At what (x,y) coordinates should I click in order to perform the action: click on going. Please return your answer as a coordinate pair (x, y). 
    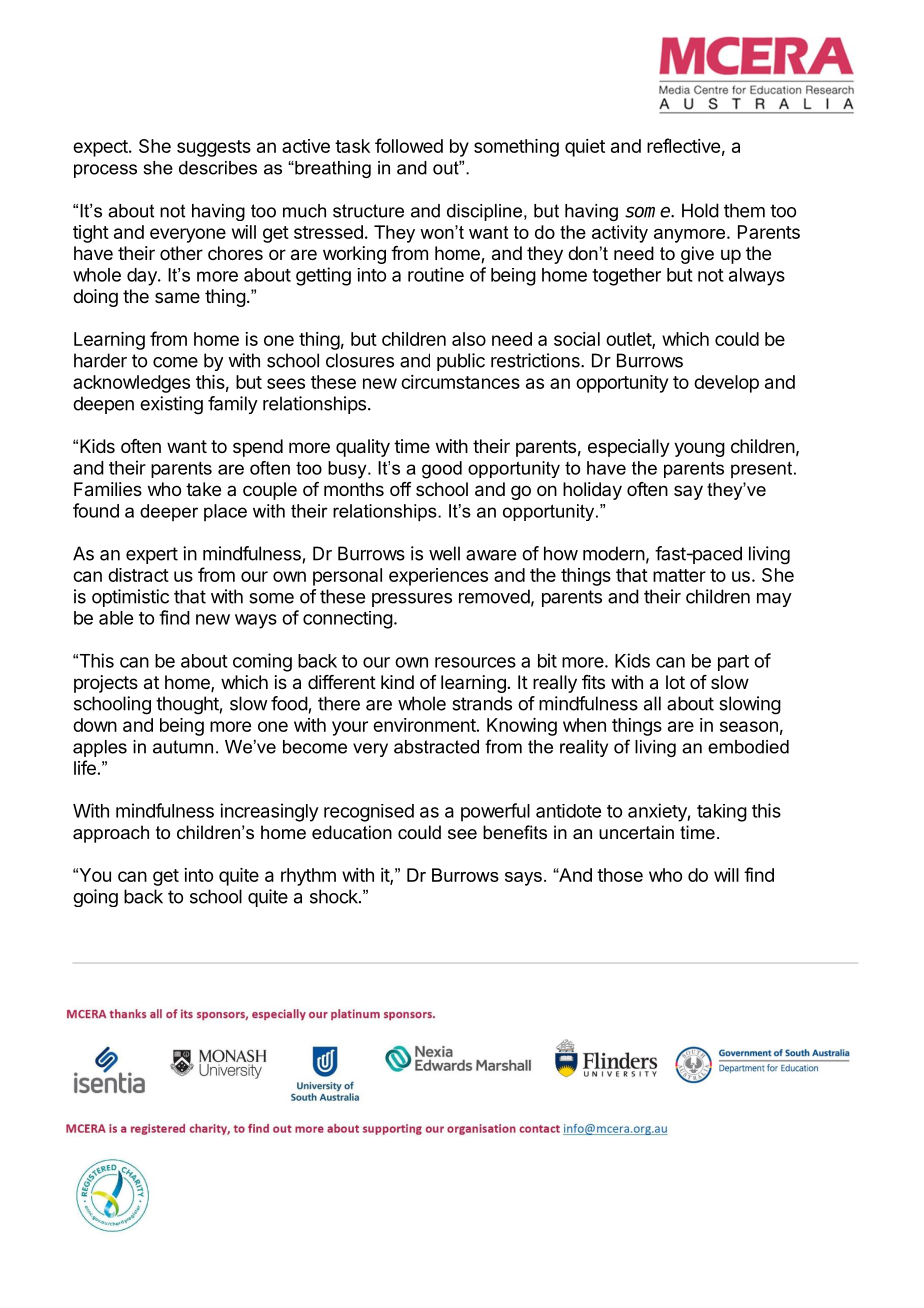
    Looking at the image, I should click on (95, 898).
